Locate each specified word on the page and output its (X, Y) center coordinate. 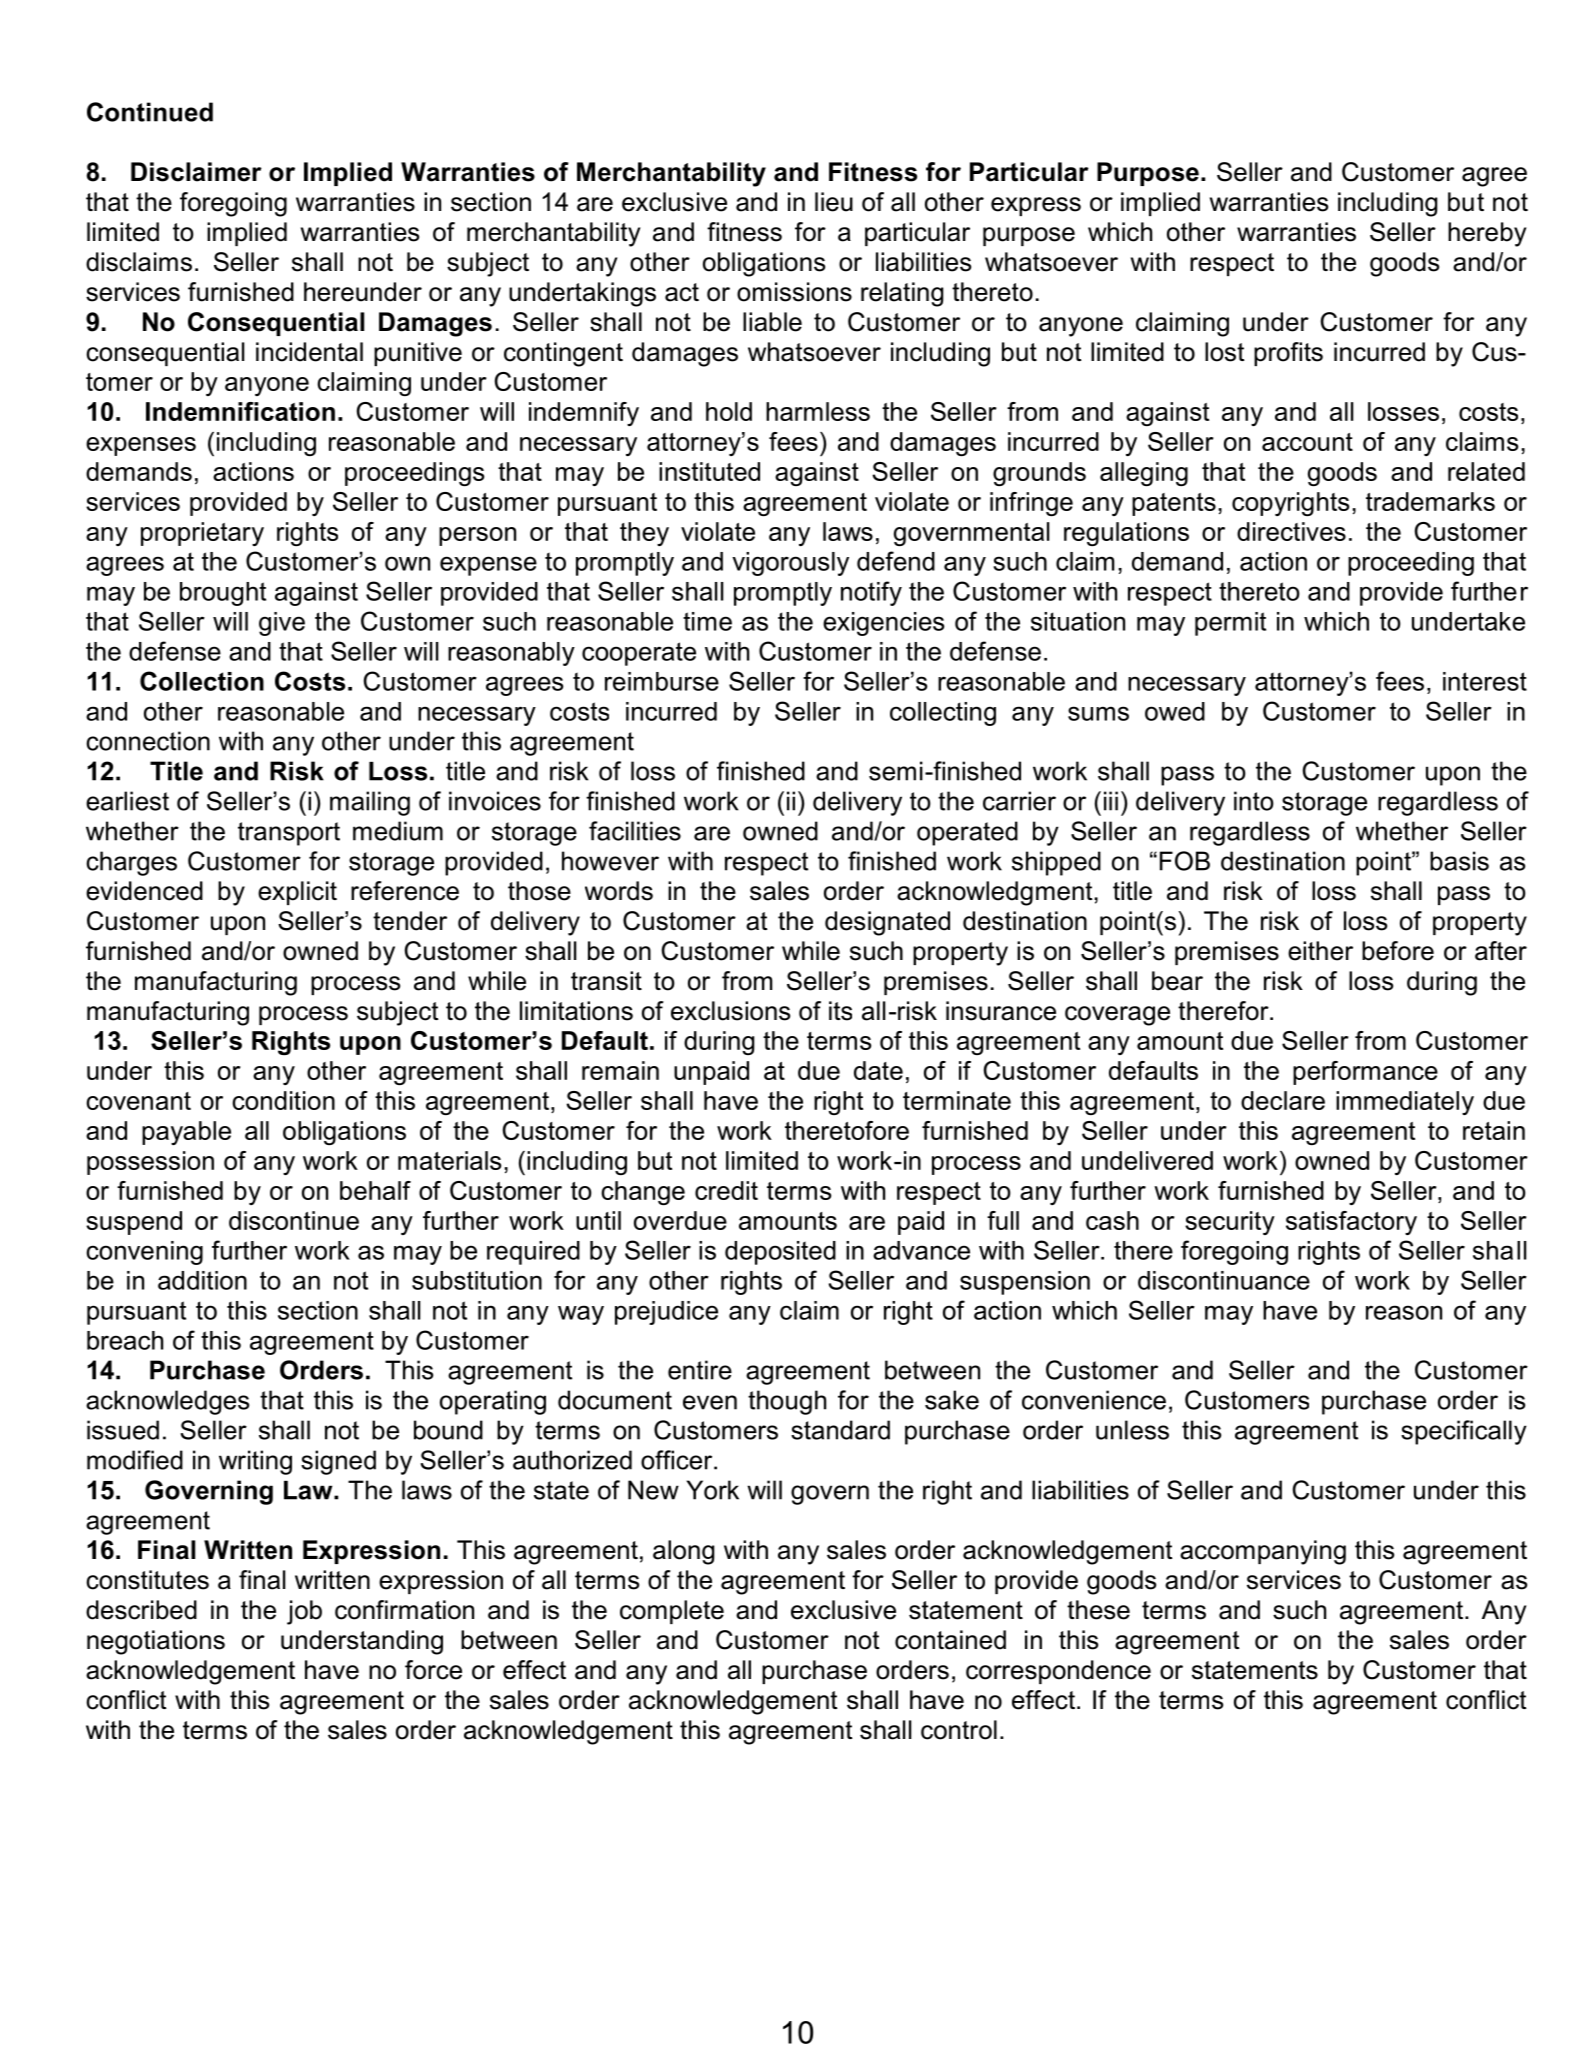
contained (950, 1640)
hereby (1487, 234)
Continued (150, 112)
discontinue (294, 1220)
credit (726, 1190)
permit (1230, 624)
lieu (834, 202)
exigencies (883, 624)
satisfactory (1351, 1223)
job (304, 1612)
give (282, 624)
